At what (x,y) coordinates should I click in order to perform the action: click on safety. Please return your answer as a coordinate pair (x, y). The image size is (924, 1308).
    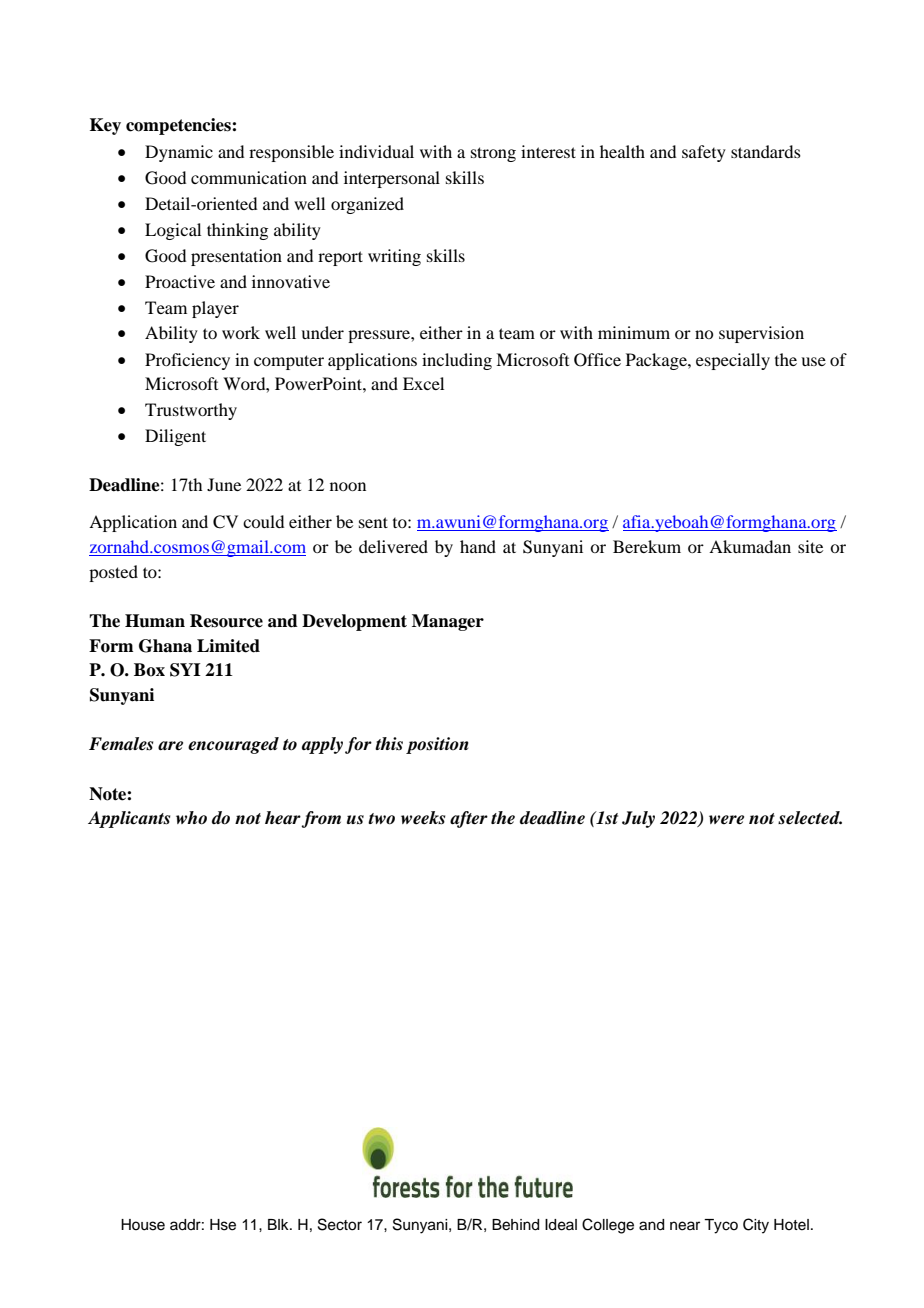
    Looking at the image, I should click on (704, 153).
